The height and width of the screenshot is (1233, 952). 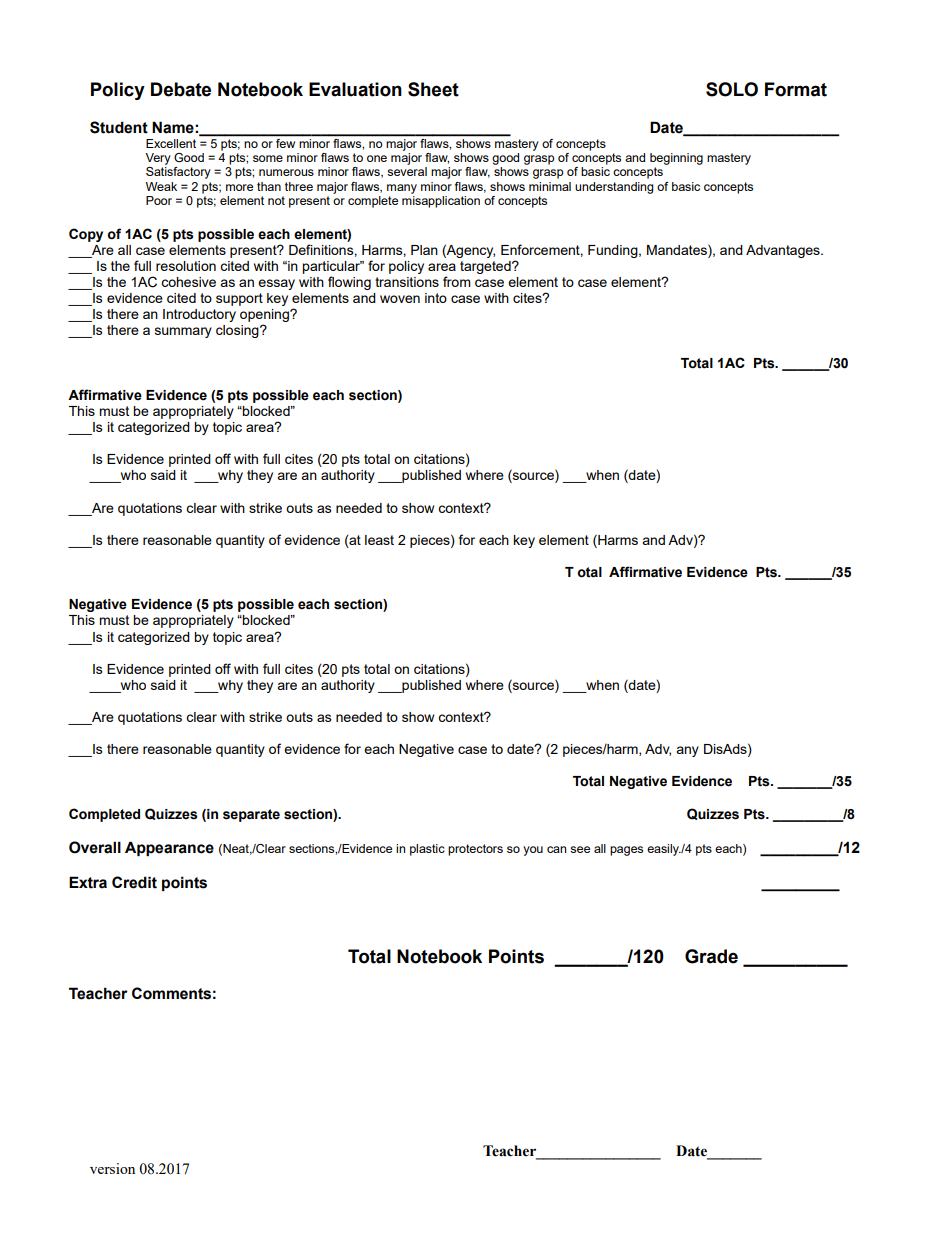 What do you see at coordinates (711, 956) in the screenshot?
I see `Grade` at bounding box center [711, 956].
